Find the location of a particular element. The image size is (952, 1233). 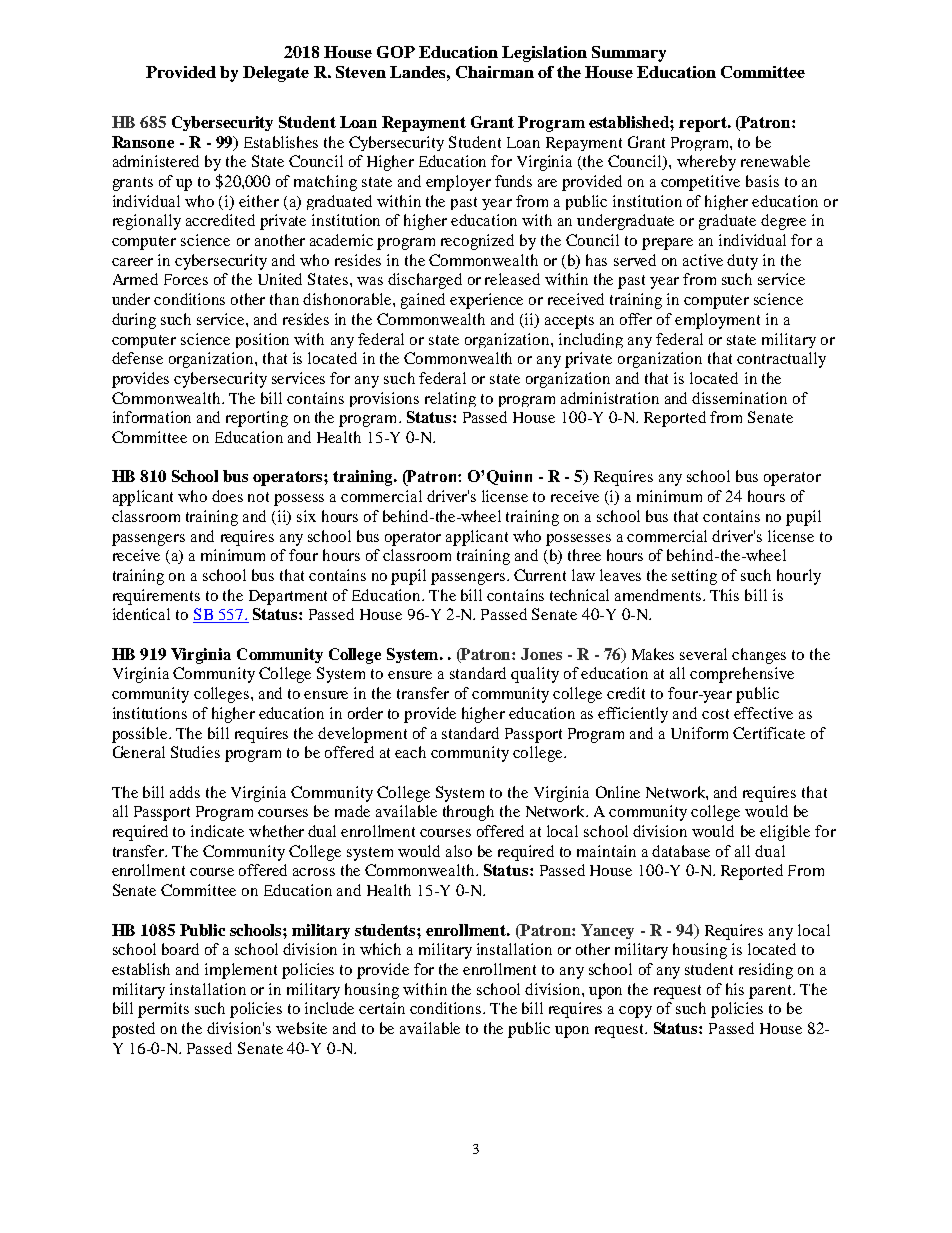

quality is located at coordinates (535, 675).
